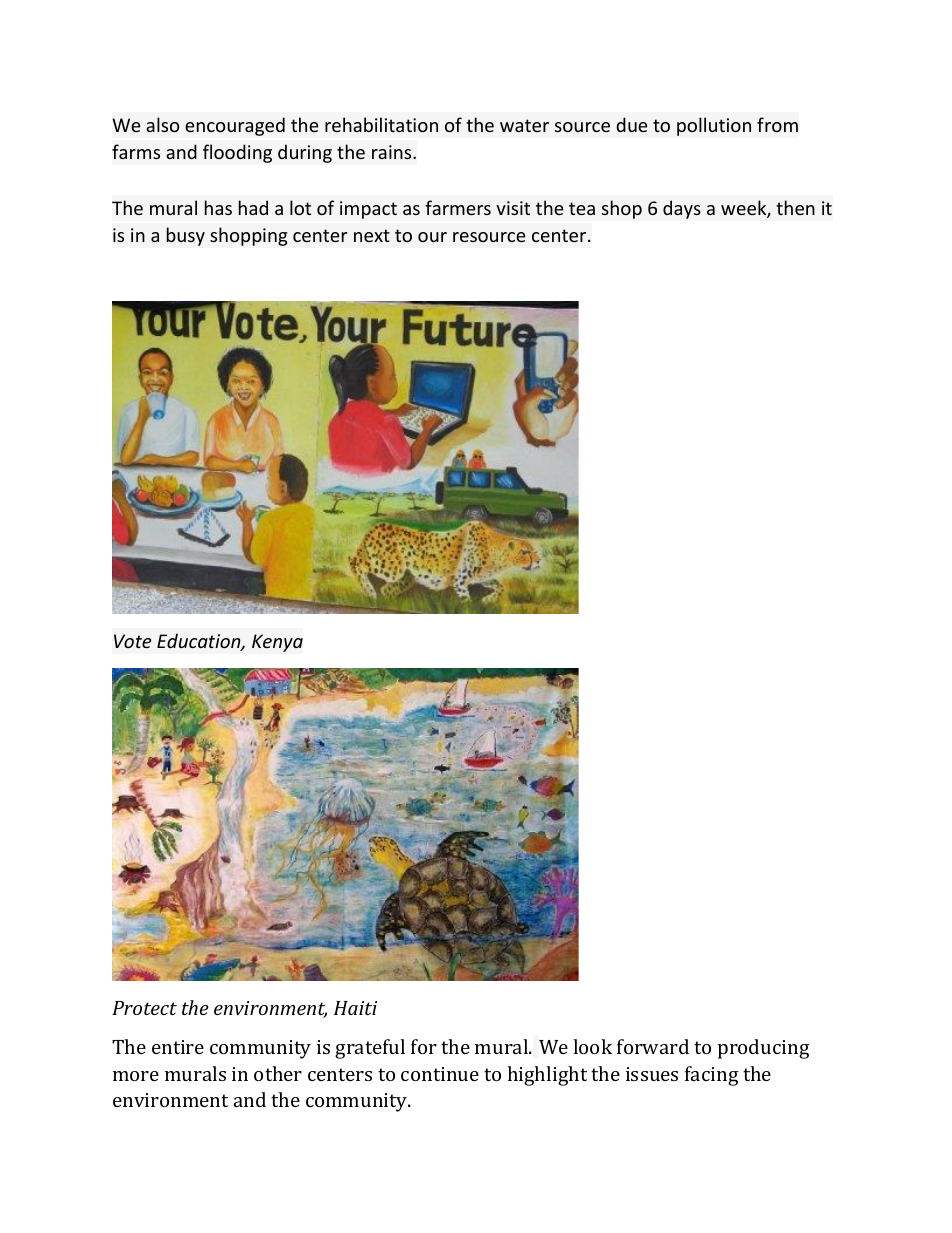 The image size is (952, 1233). Describe the element at coordinates (712, 1076) in the image. I see `facing` at that location.
